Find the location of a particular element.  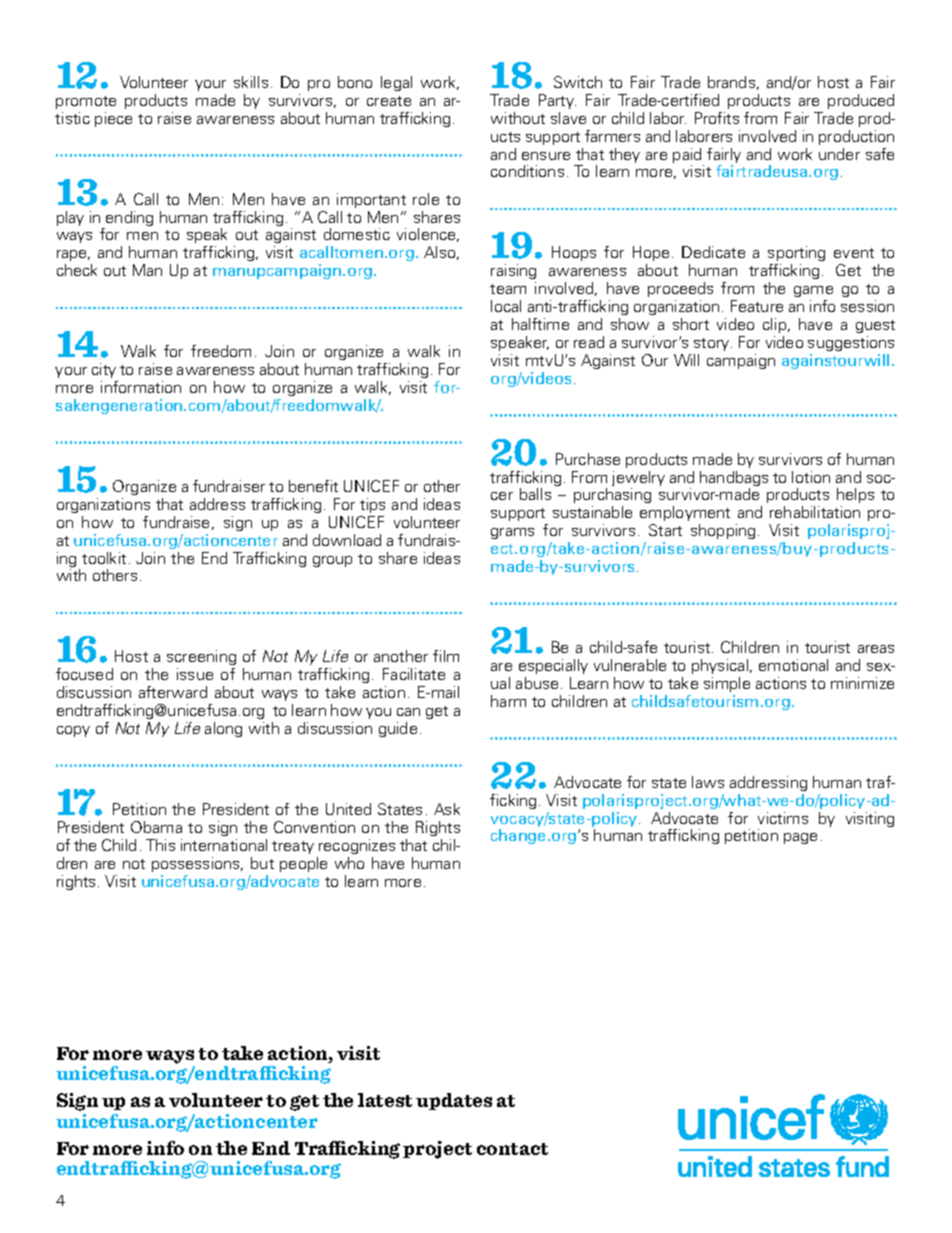

Profits is located at coordinates (717, 118).
